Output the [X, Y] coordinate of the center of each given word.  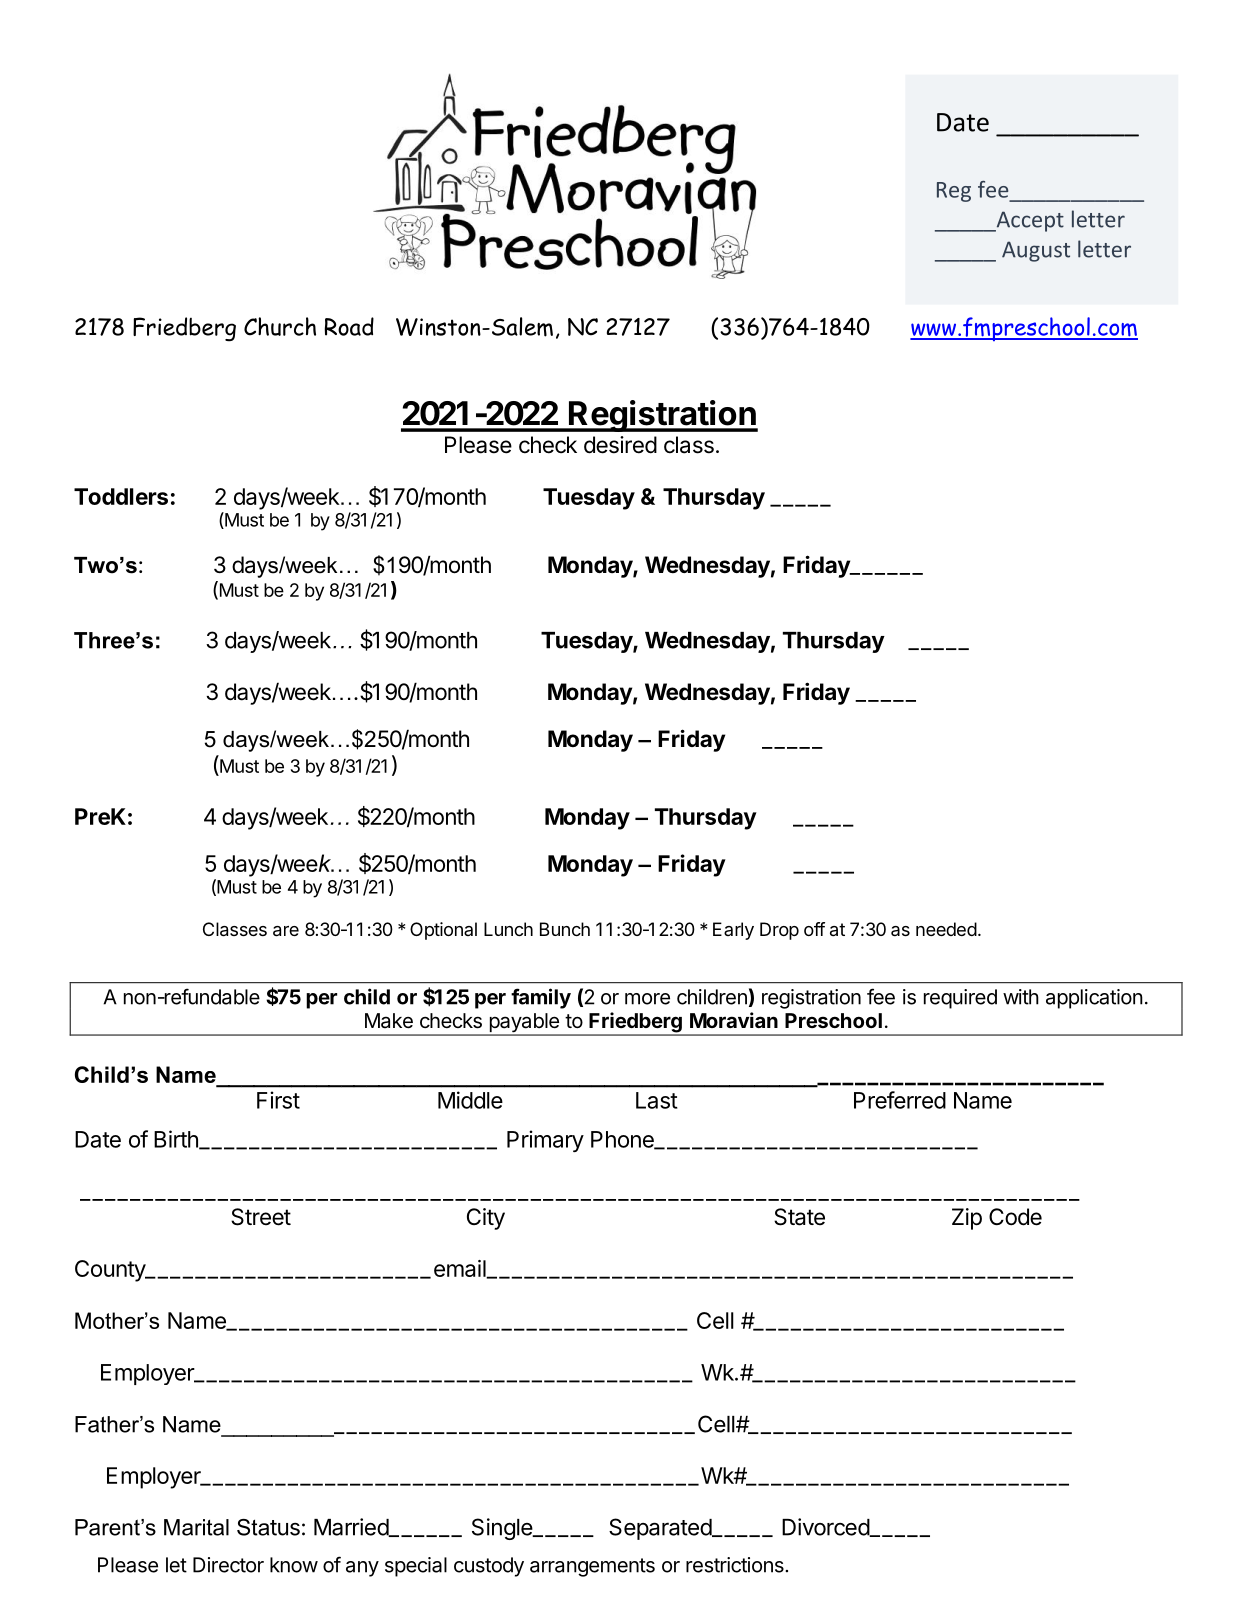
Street [261, 1217]
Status [268, 1527]
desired [620, 445]
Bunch [565, 929]
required [960, 999]
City [486, 1219]
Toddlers [121, 496]
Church [280, 326]
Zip [967, 1219]
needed [946, 929]
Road [349, 326]
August [1036, 251]
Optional [443, 931]
